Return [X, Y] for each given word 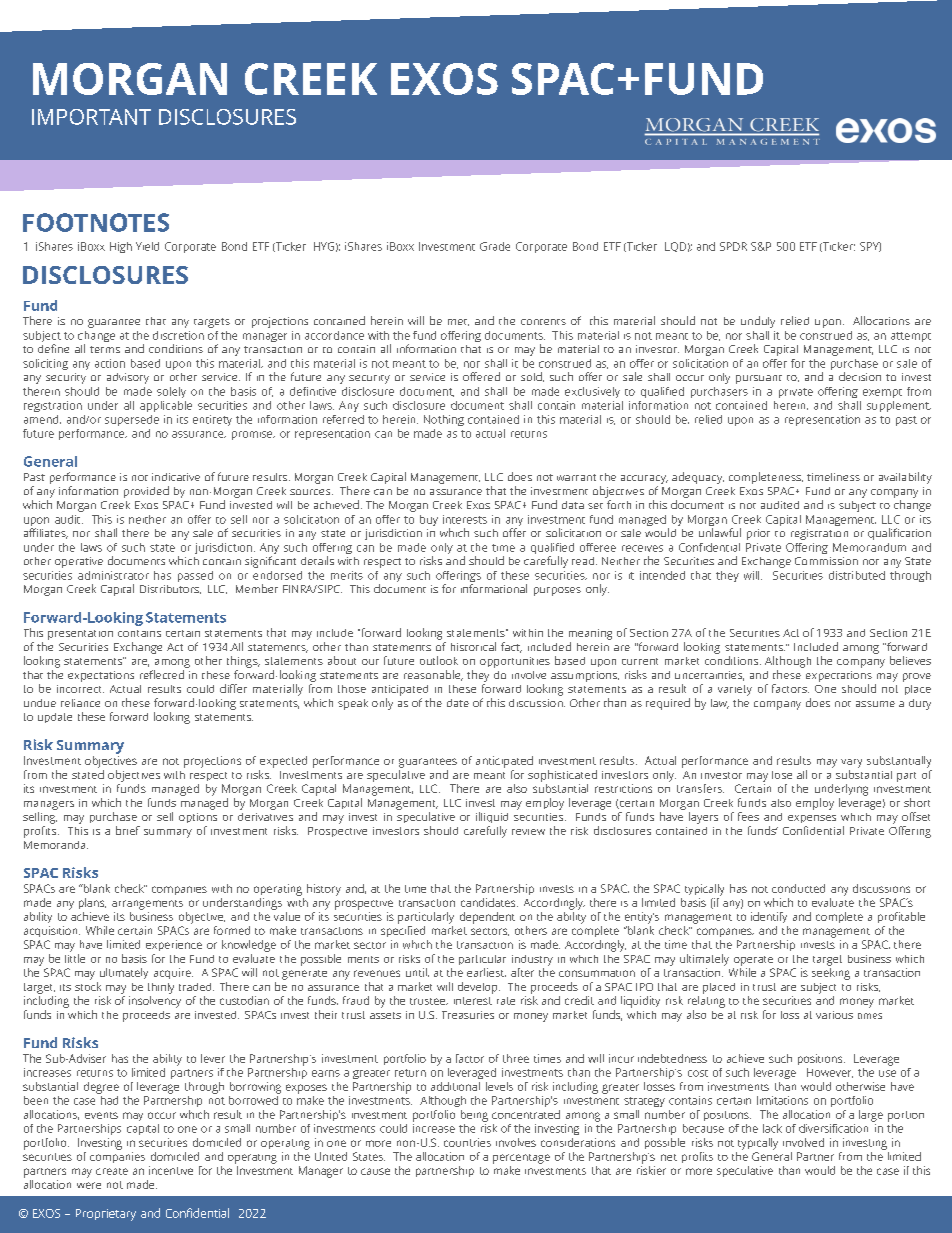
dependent [487, 918]
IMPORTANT [91, 117]
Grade [495, 246]
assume [875, 704]
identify [769, 917]
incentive [171, 1170]
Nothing [444, 420]
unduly [758, 322]
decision [860, 376]
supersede [132, 420]
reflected [162, 674]
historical [473, 646]
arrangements [147, 905]
